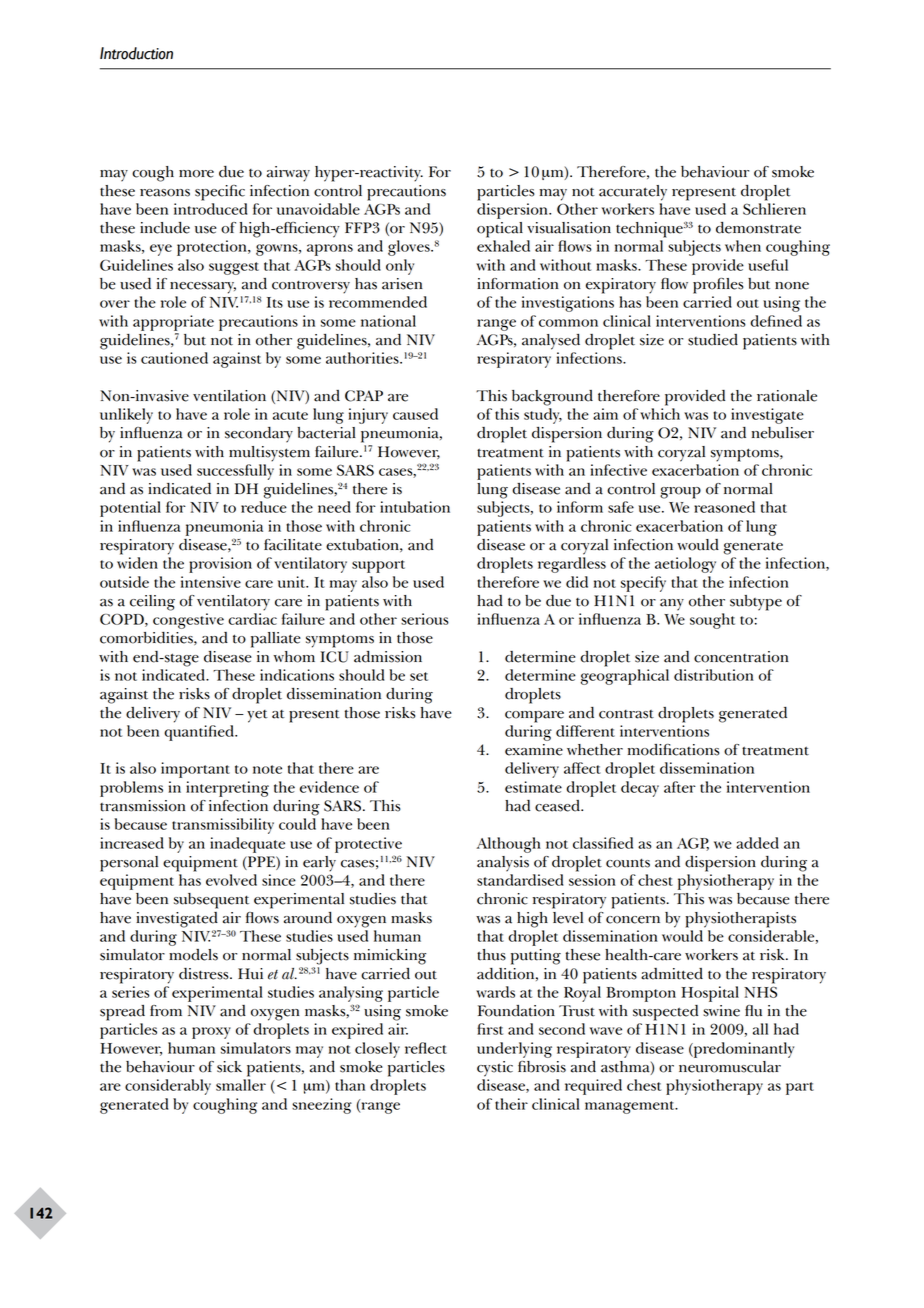 The height and width of the image is (1308, 924). Describe the element at coordinates (211, 582) in the image. I see `intensive` at that location.
